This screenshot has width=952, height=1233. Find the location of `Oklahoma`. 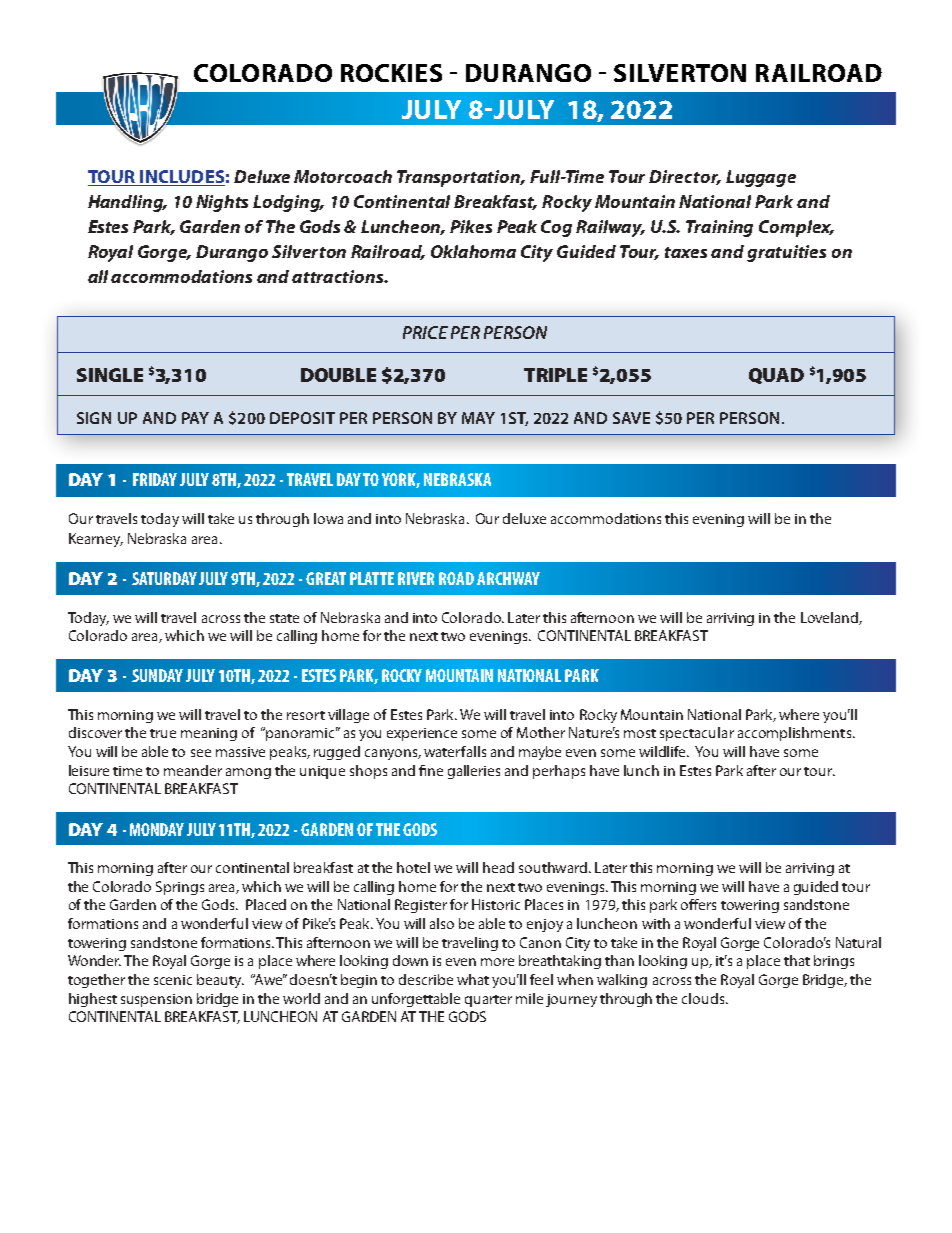

Oklahoma is located at coordinates (473, 251).
